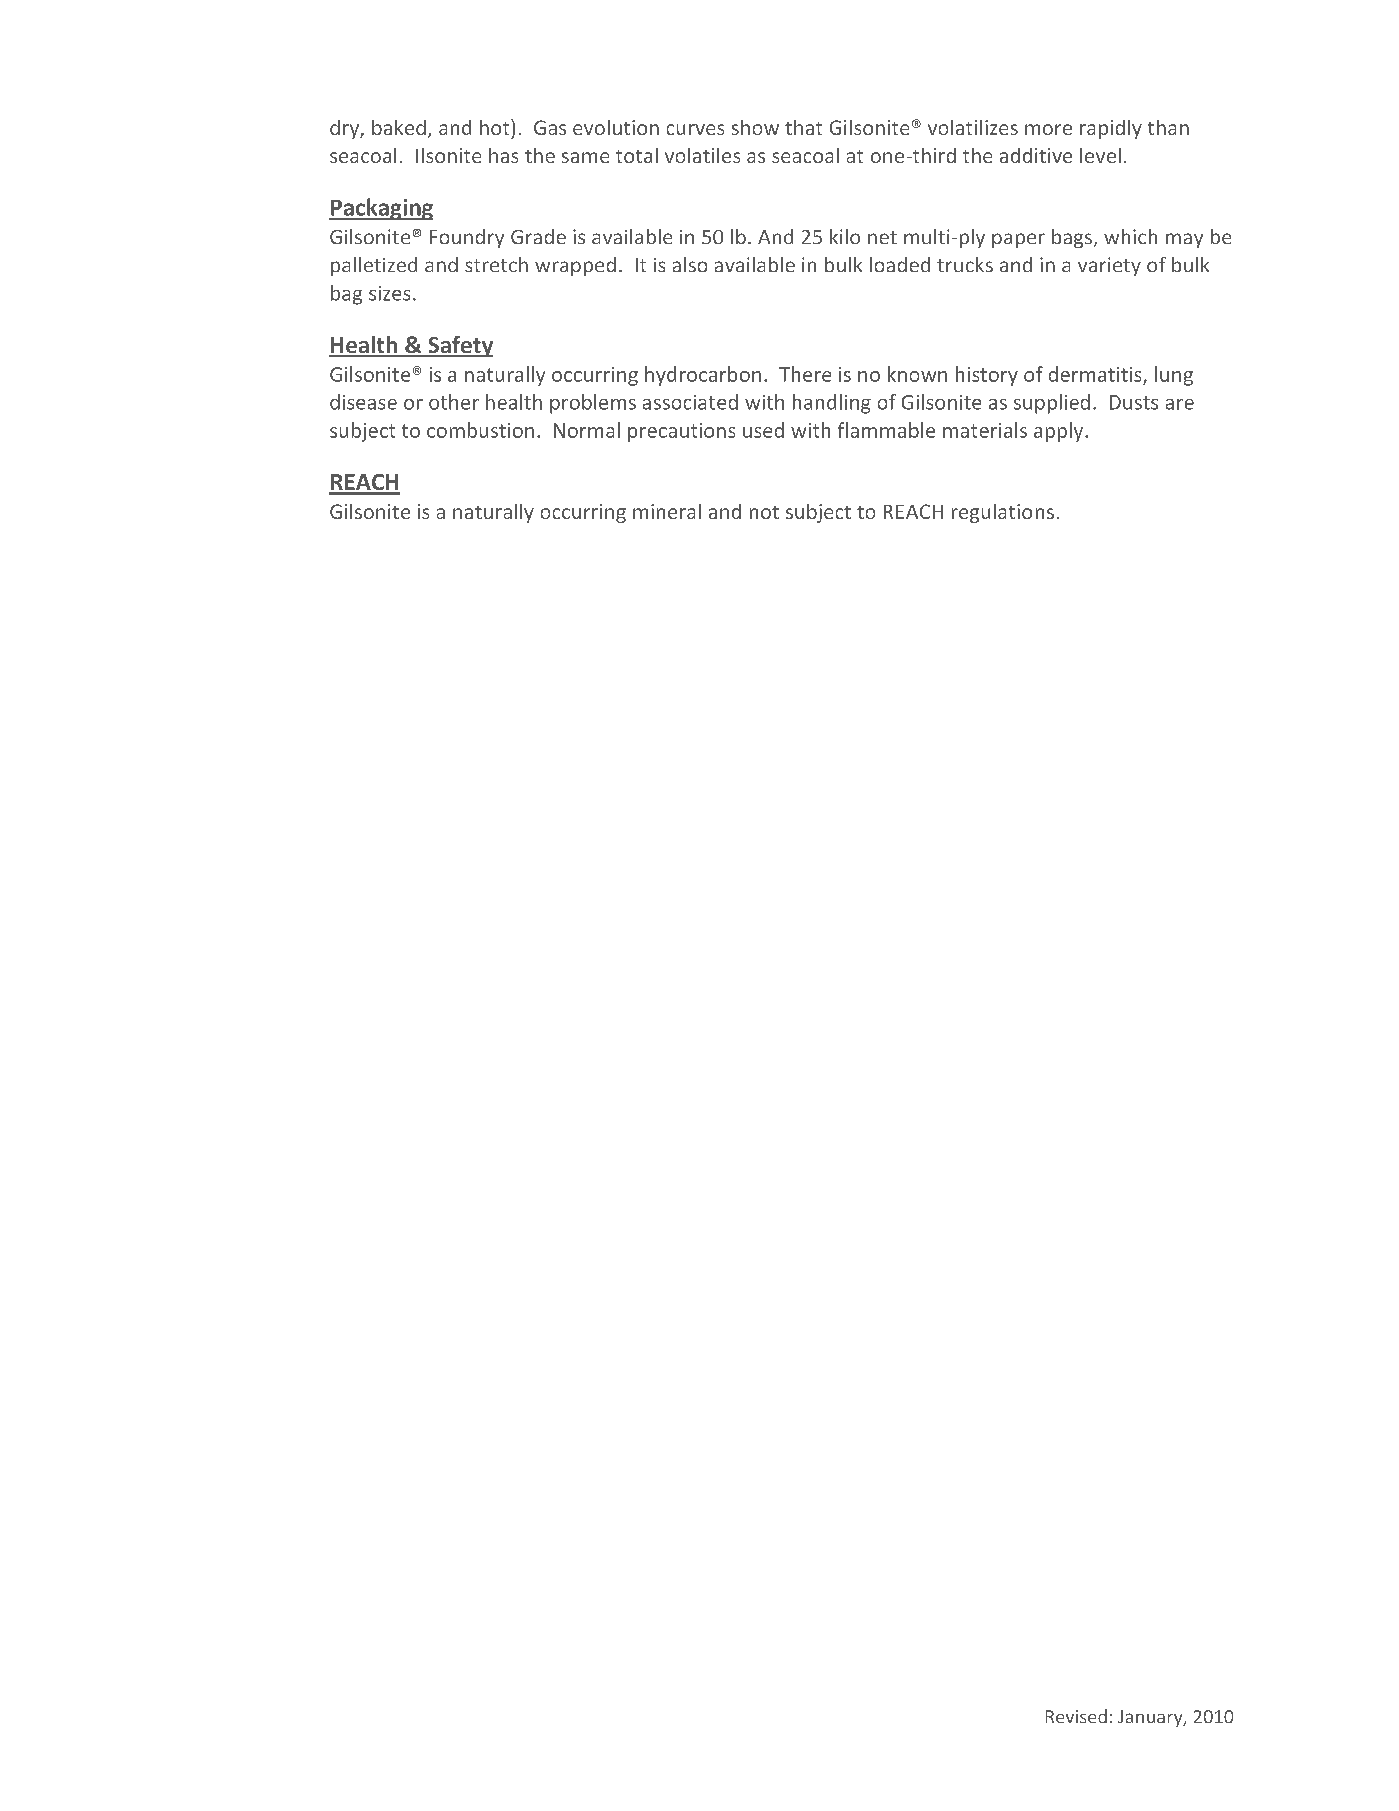 The image size is (1399, 1811). I want to click on show, so click(755, 127).
